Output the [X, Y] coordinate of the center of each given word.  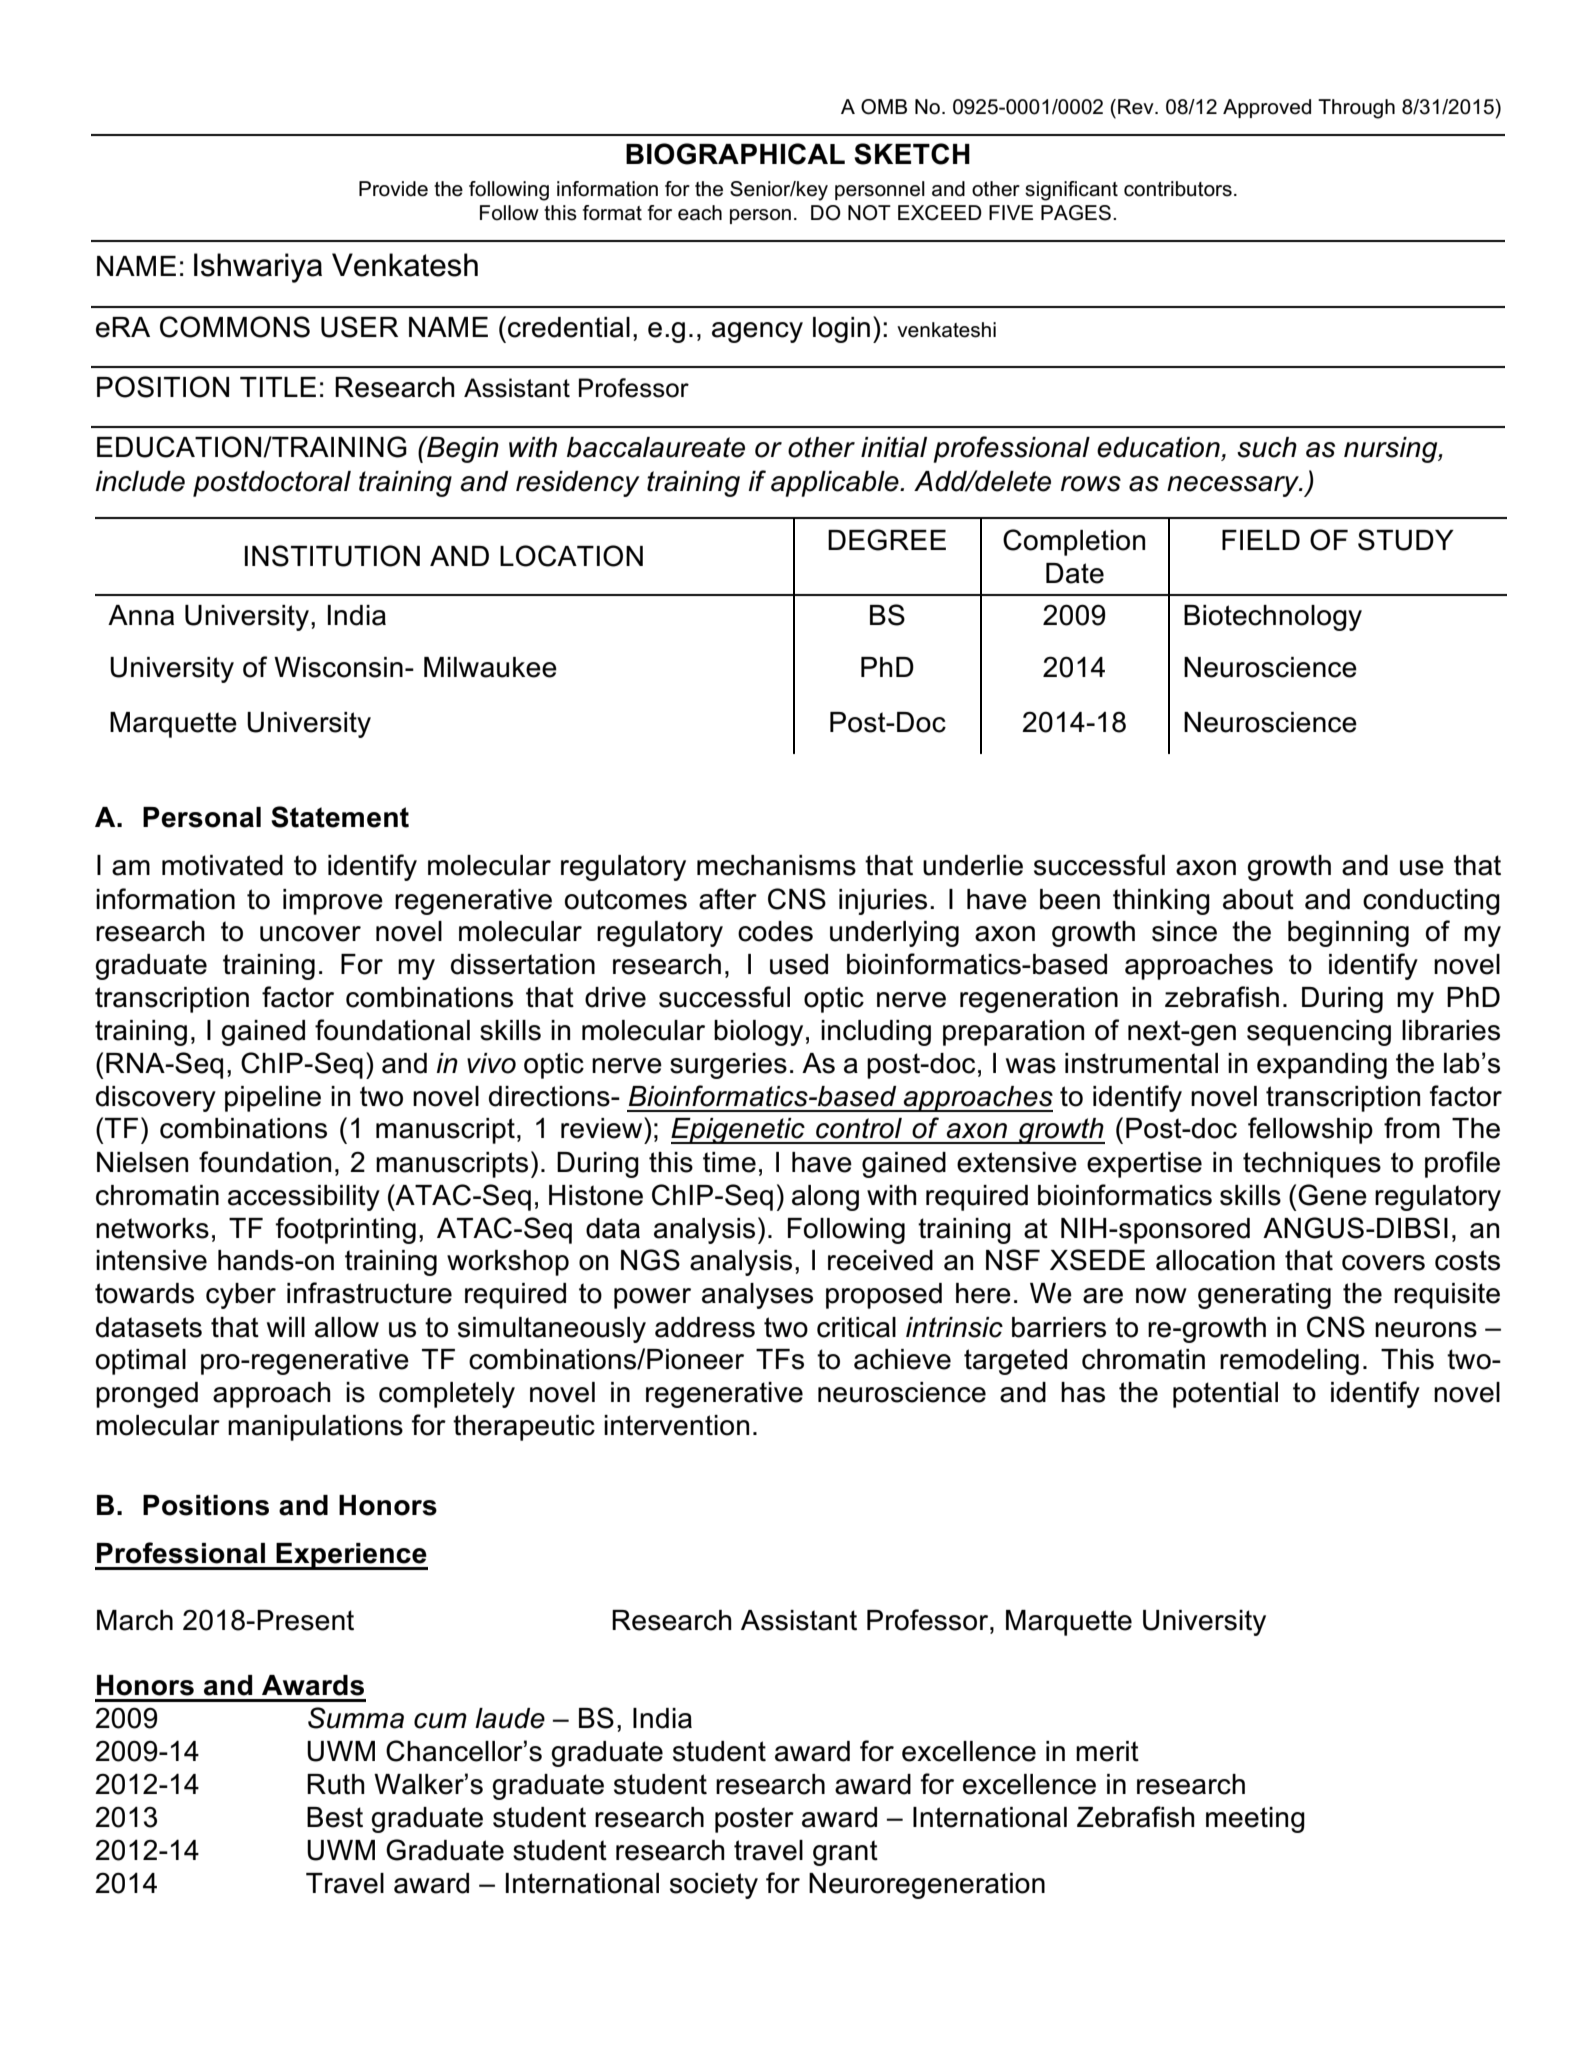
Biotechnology [1273, 618]
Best [335, 1817]
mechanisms [776, 865]
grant [845, 1853]
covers [1383, 1263]
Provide [393, 189]
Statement [340, 817]
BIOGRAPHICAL [735, 154]
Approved [1267, 108]
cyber [241, 1296]
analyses [757, 1296]
